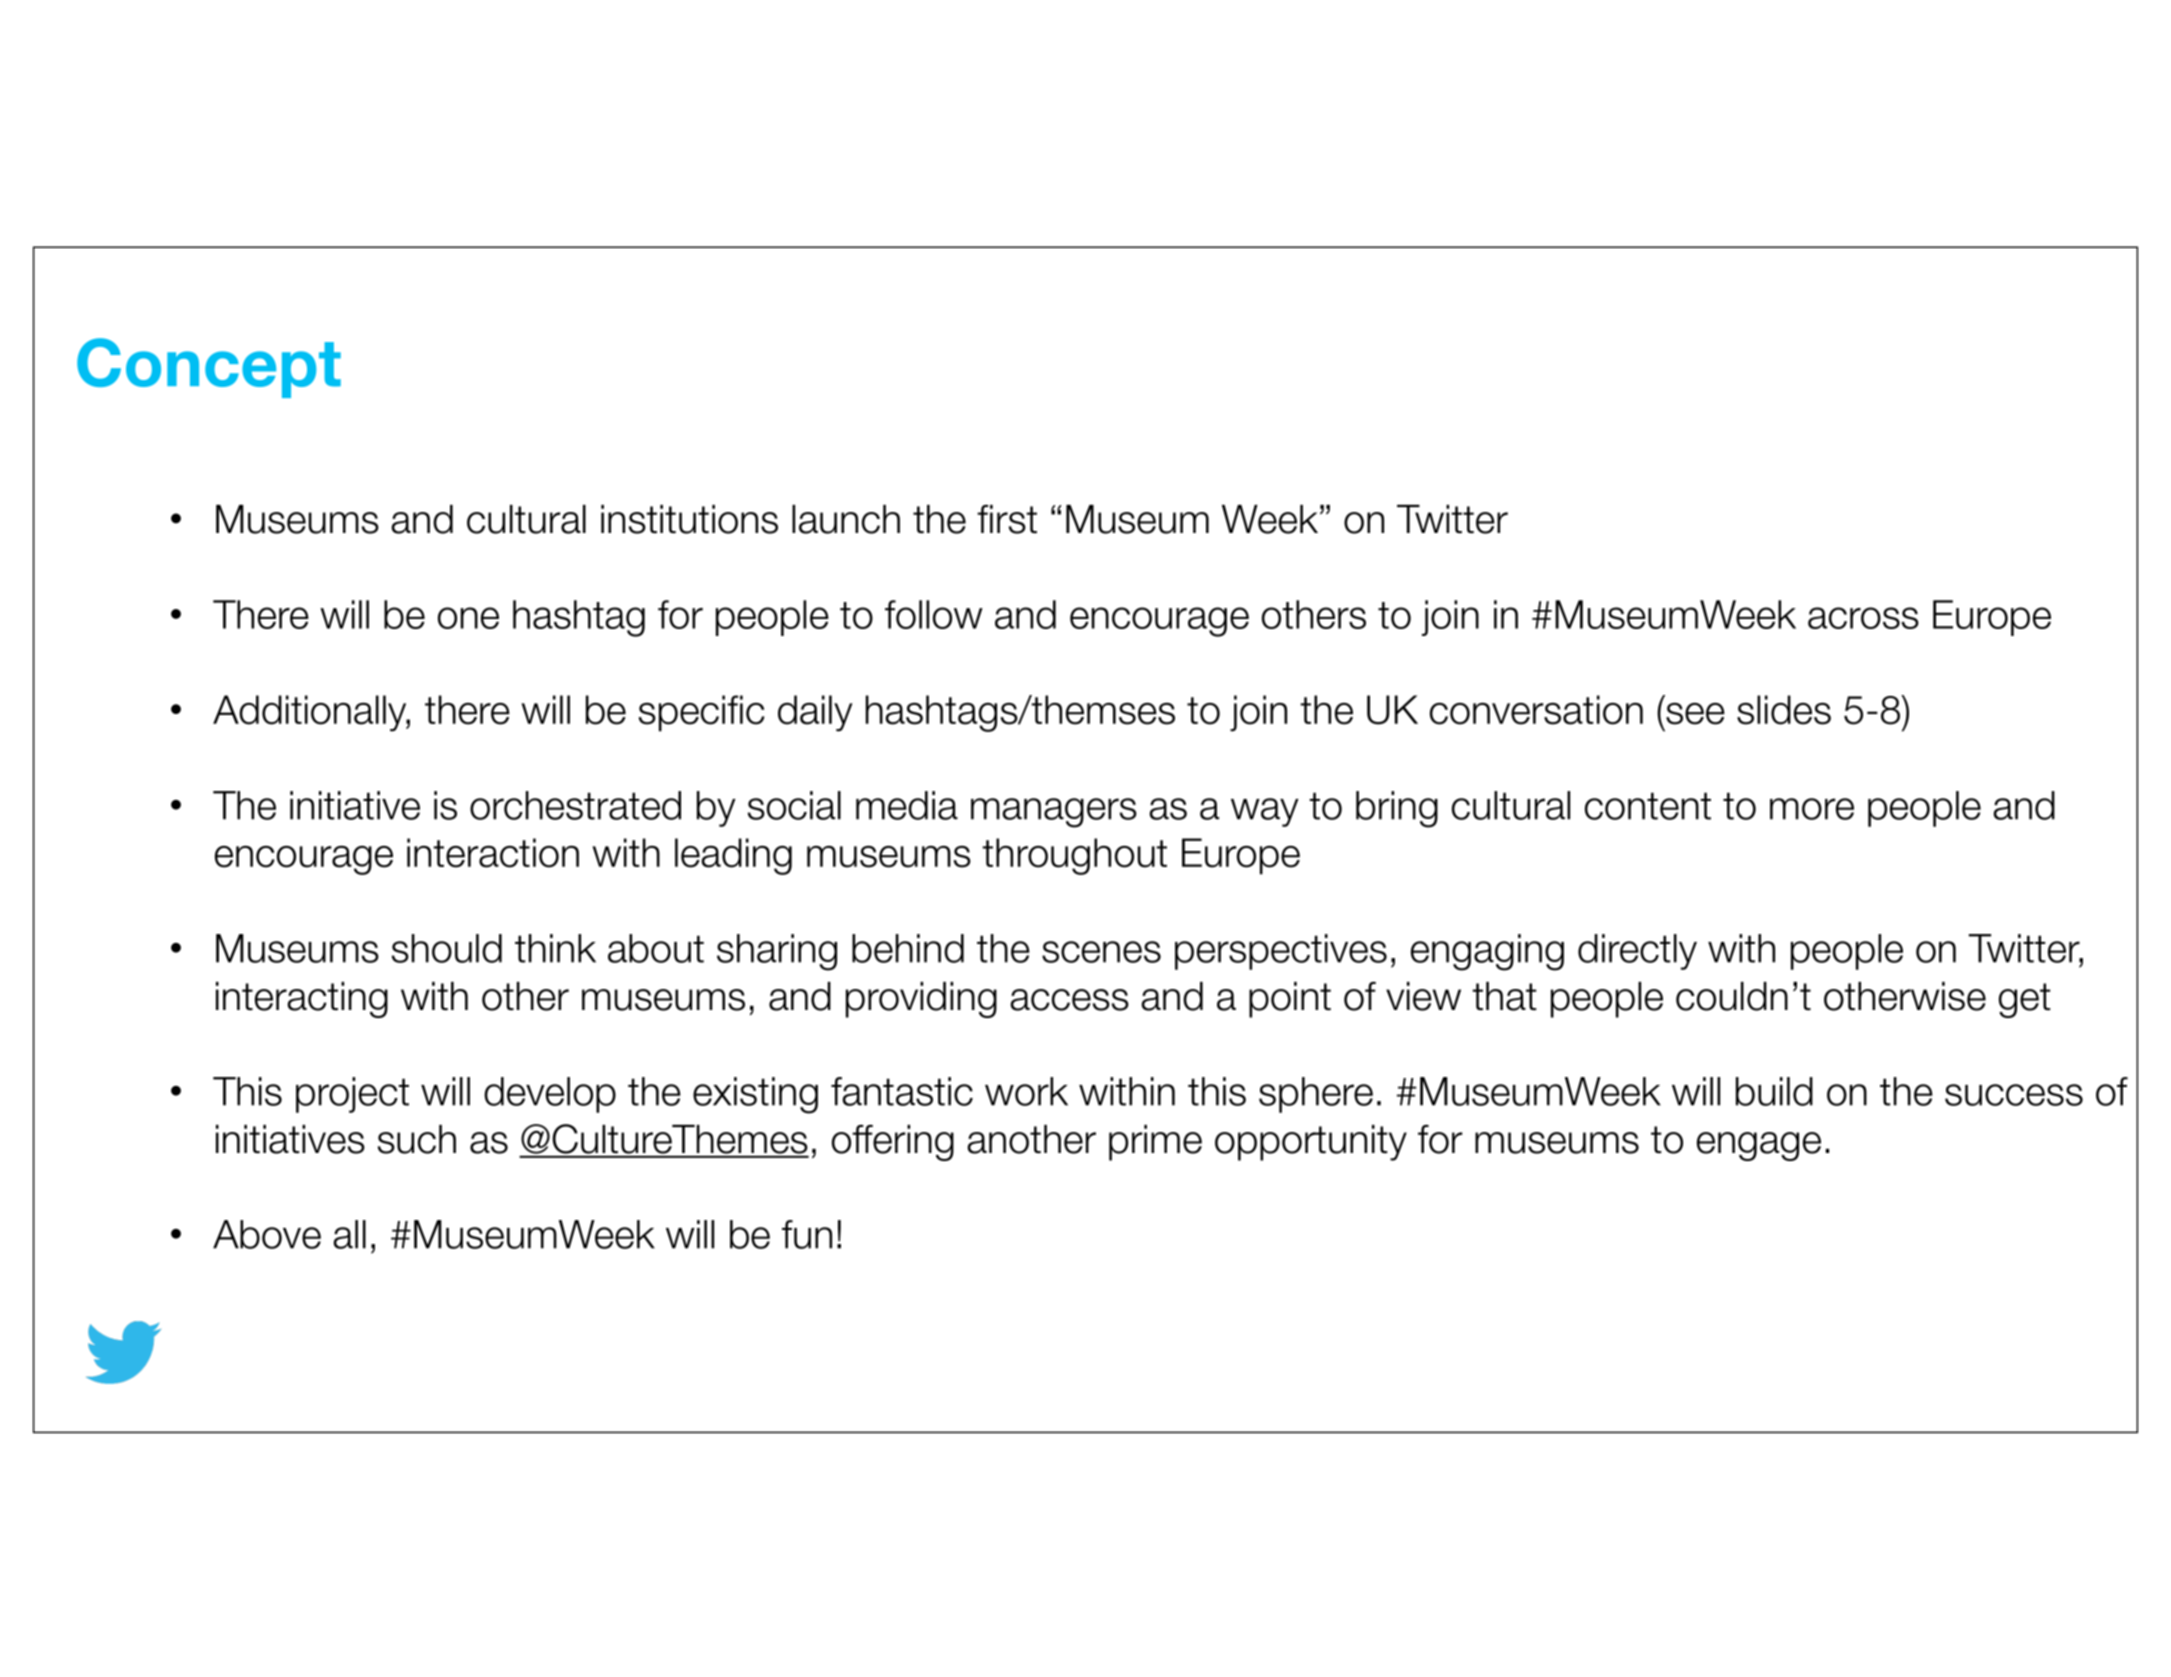 The image size is (2171, 1677). I want to click on Concept, so click(209, 368).
